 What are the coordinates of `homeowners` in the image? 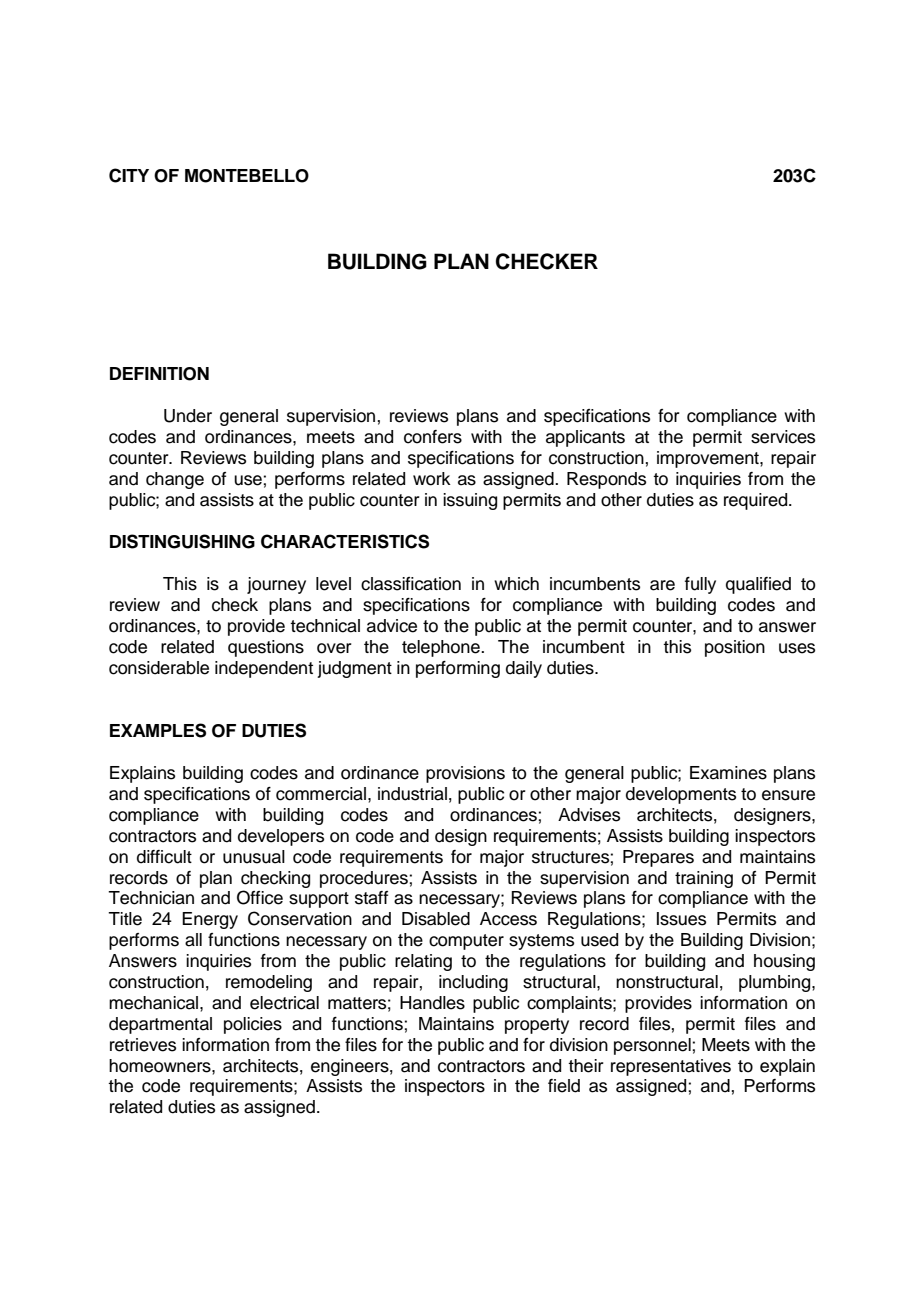 It's located at (161, 1066).
